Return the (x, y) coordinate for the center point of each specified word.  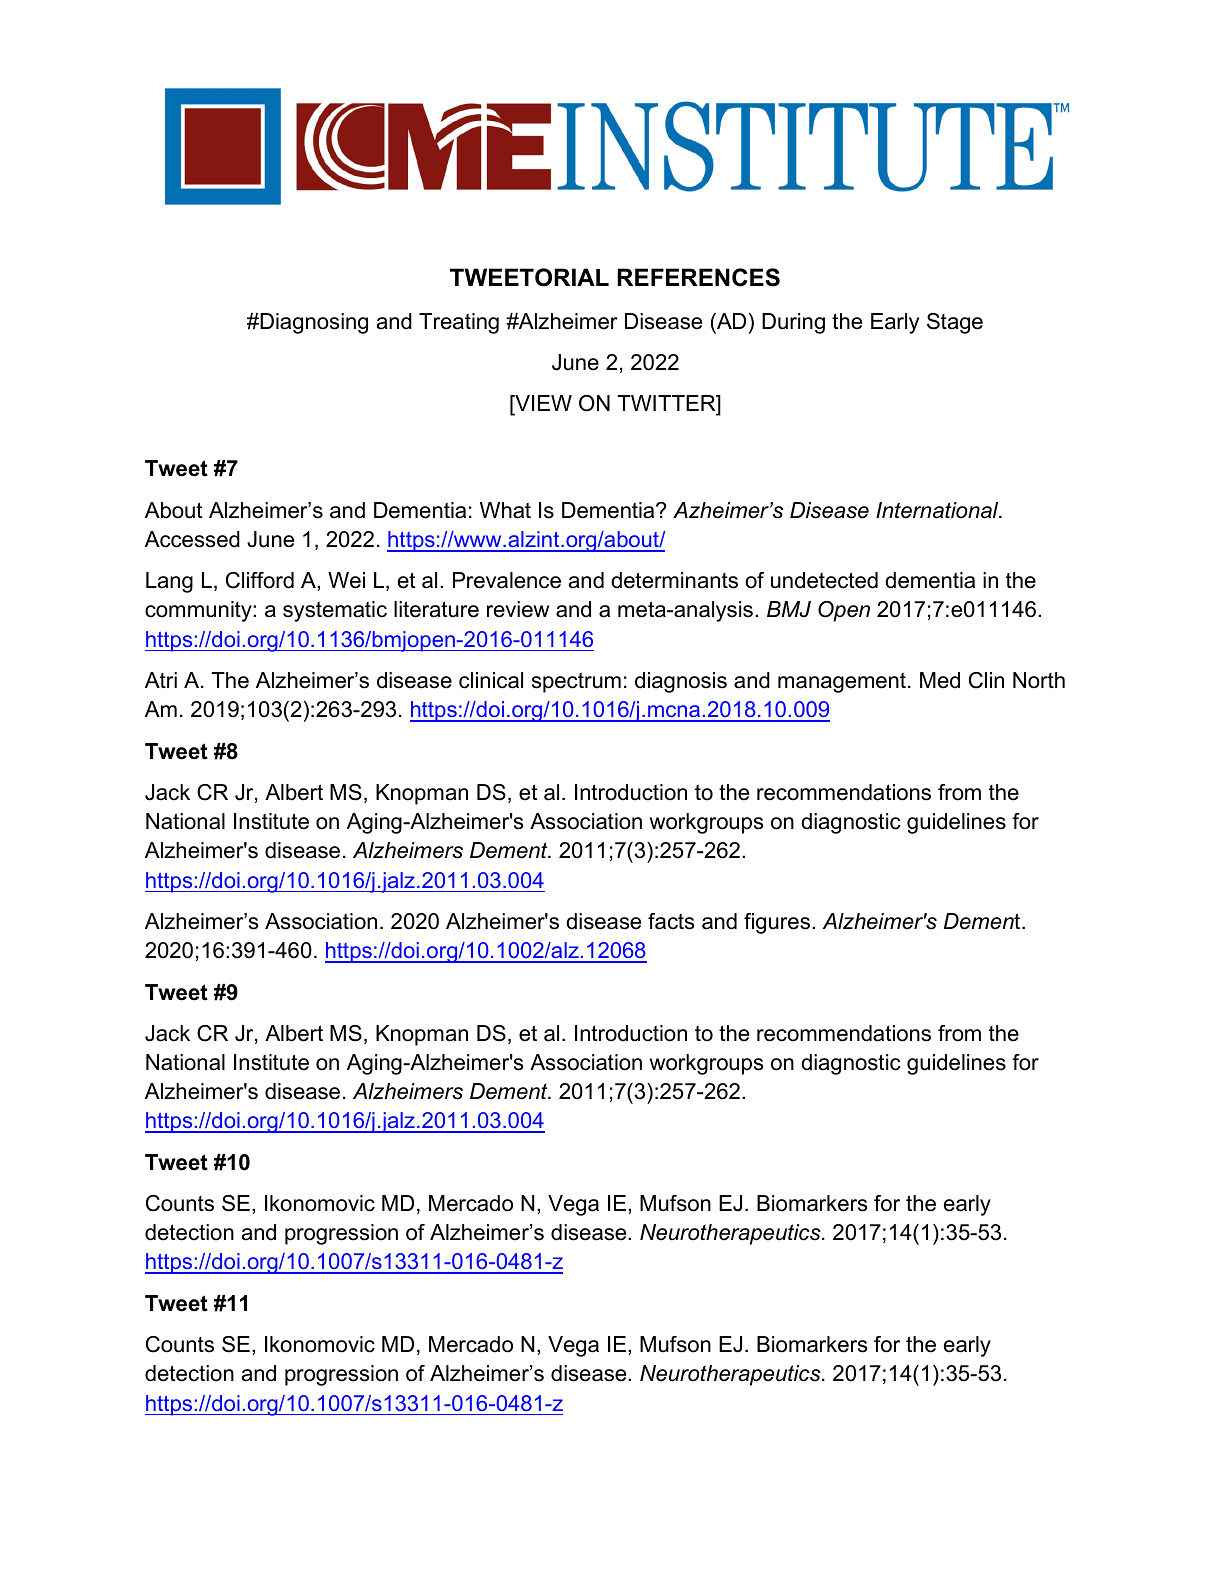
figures (777, 923)
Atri (161, 680)
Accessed (192, 539)
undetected (824, 580)
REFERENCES (698, 277)
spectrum (576, 682)
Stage (955, 323)
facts (671, 921)
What (505, 510)
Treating (459, 323)
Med (940, 680)
